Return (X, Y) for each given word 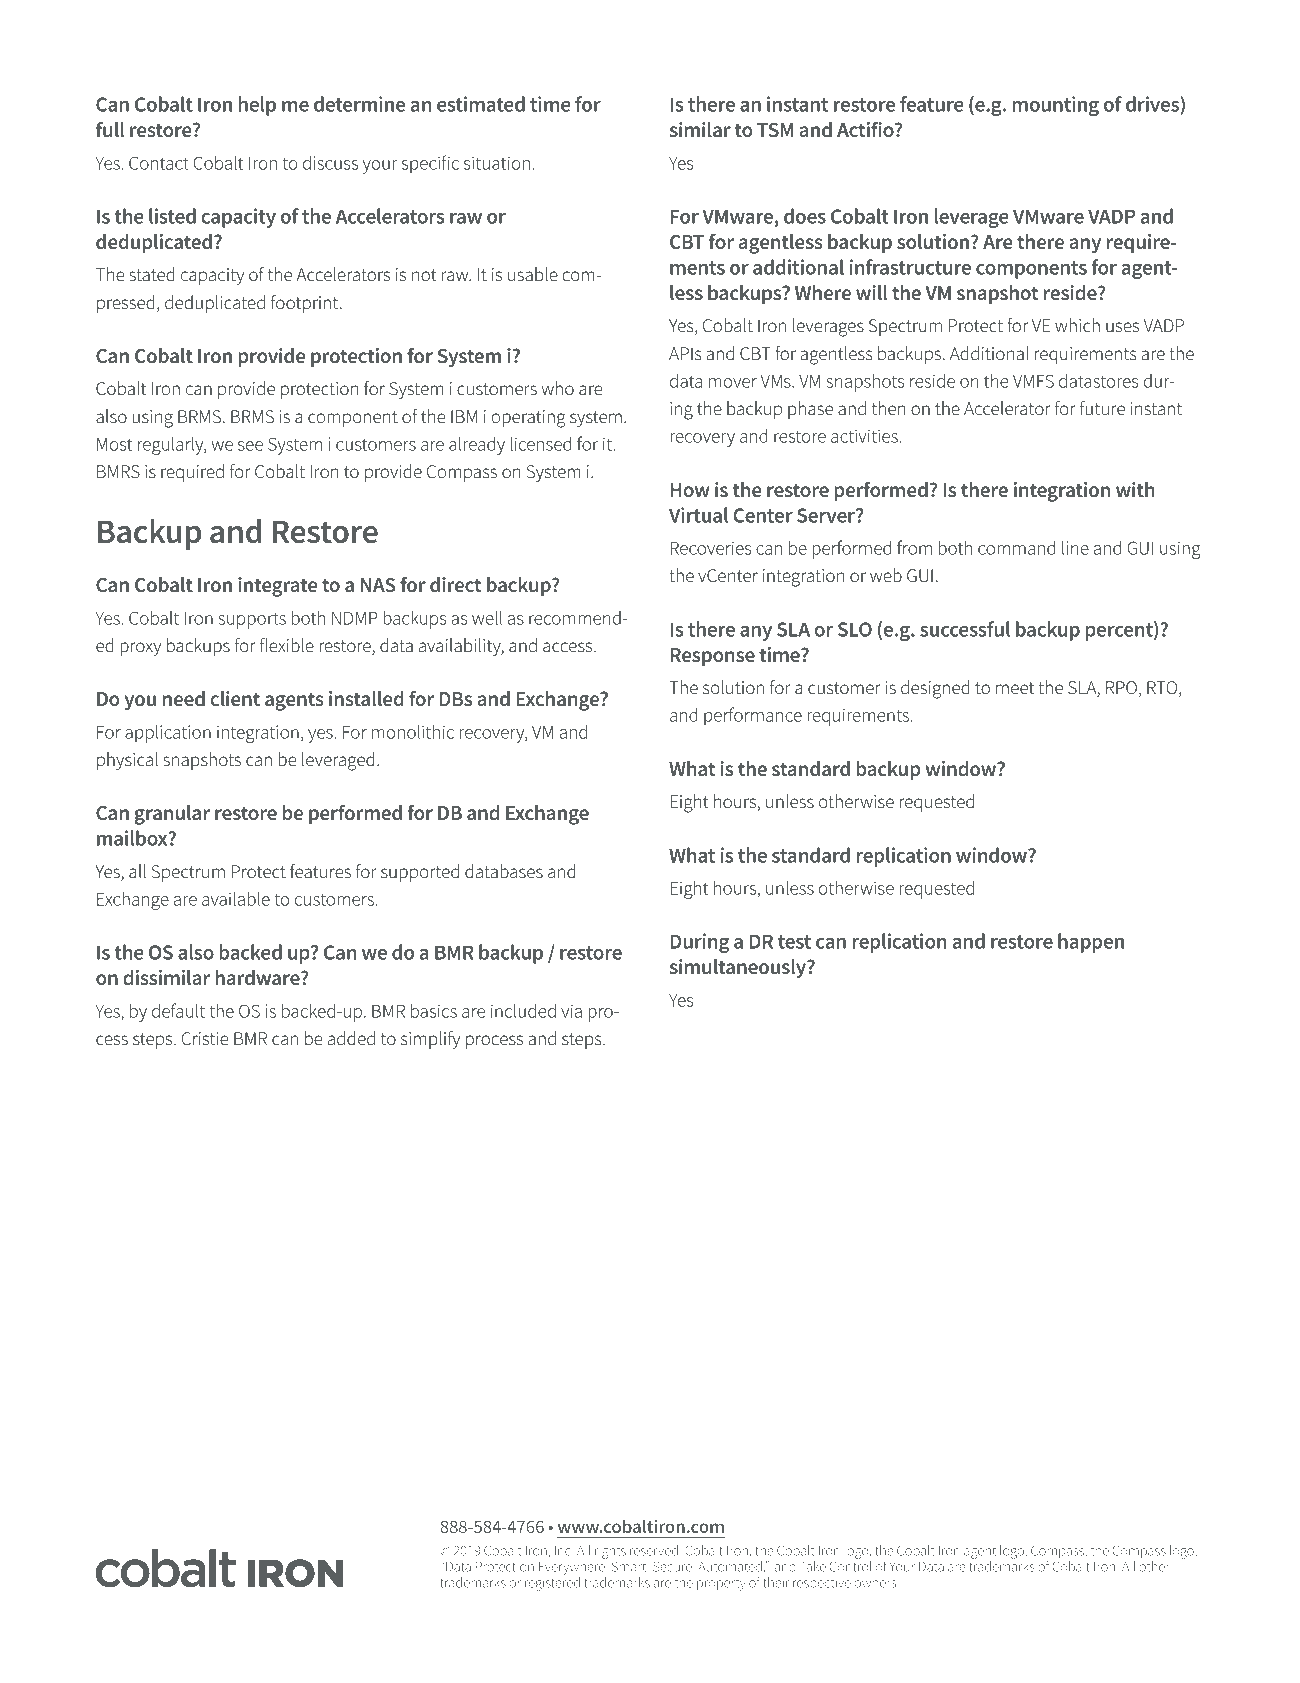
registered (552, 1582)
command (1016, 548)
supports (252, 620)
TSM (775, 130)
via (571, 1011)
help (257, 106)
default (178, 1010)
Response (712, 657)
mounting (1055, 106)
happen (1091, 943)
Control (850, 1565)
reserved (654, 1550)
